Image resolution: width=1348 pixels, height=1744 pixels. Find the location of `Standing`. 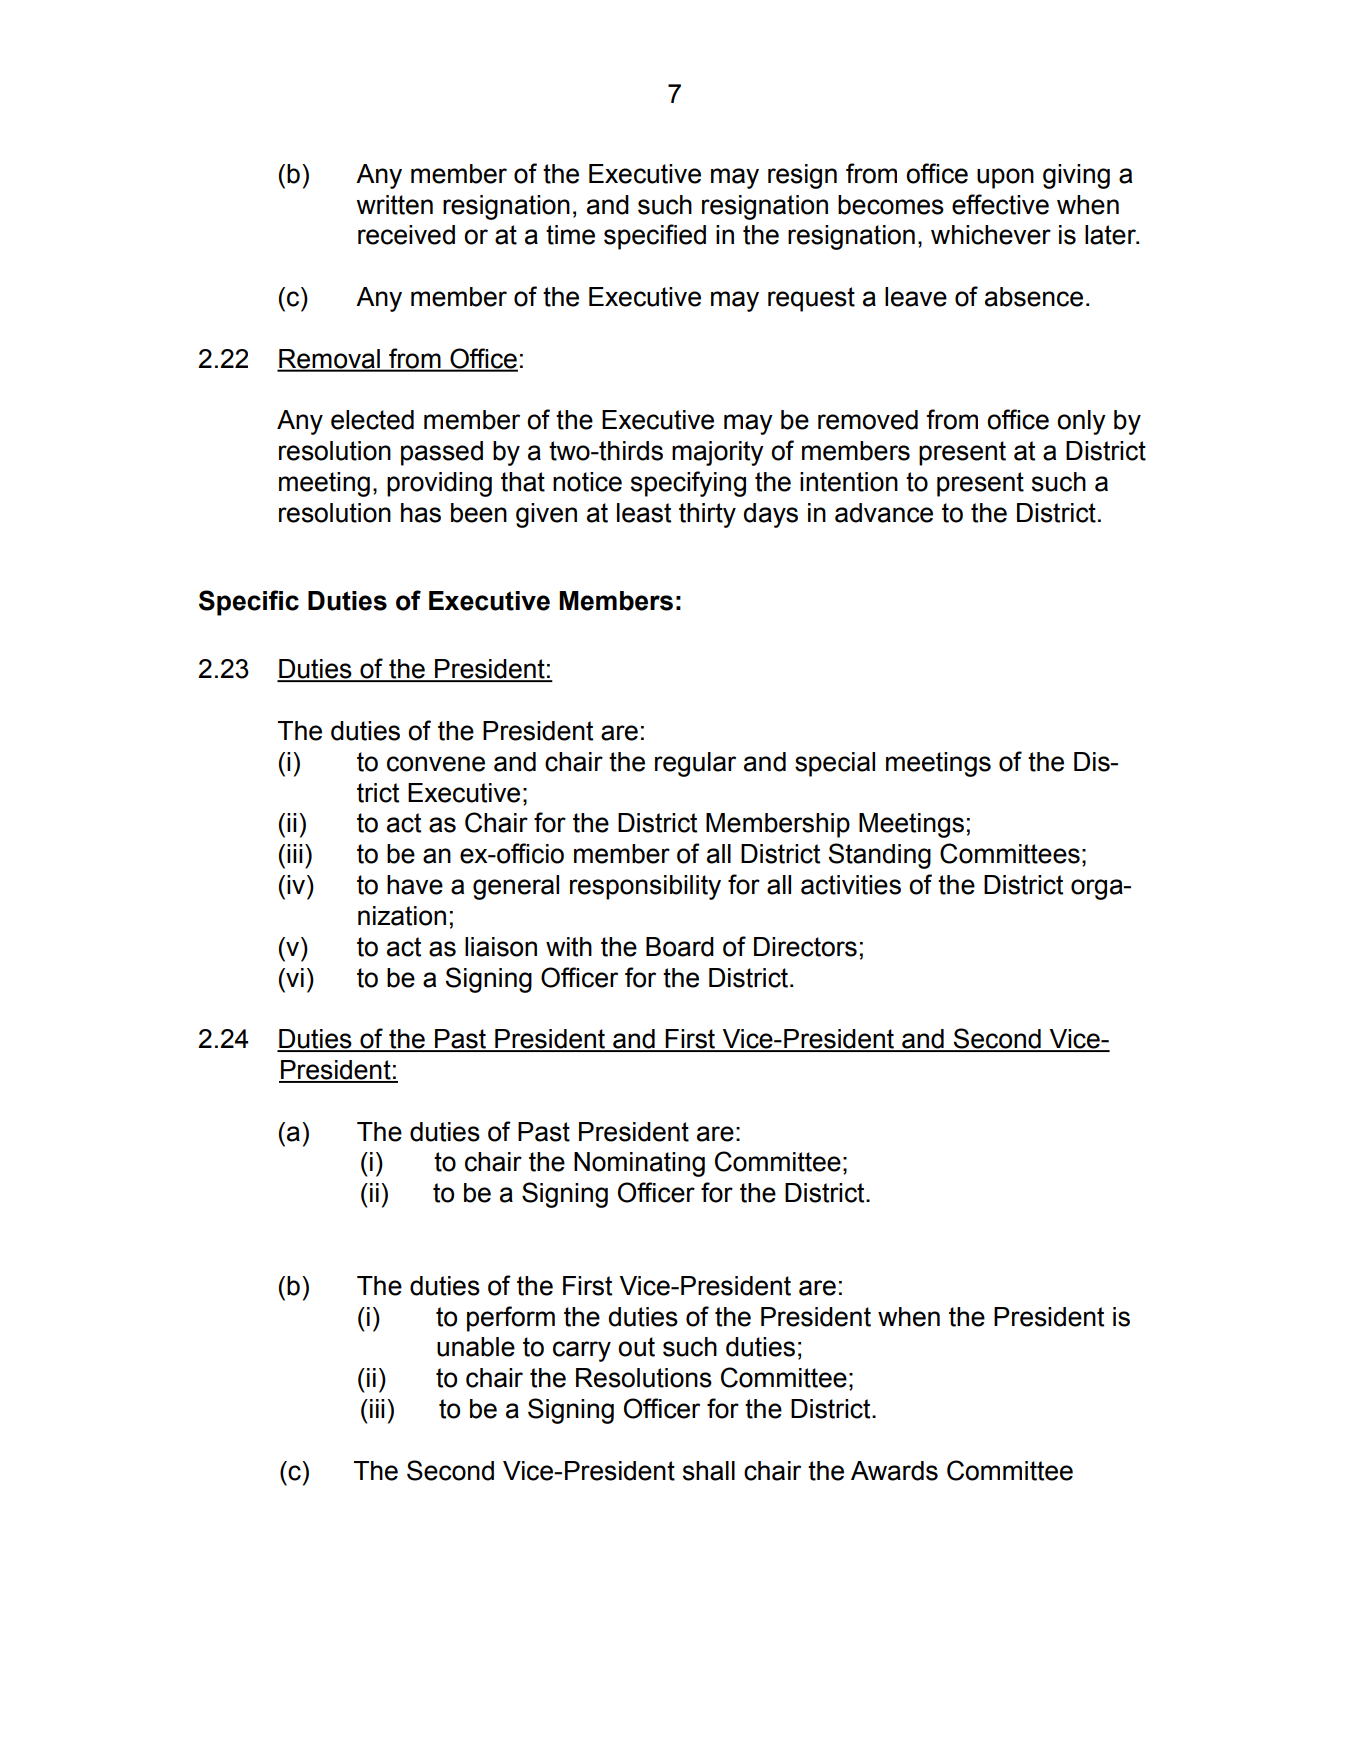

Standing is located at coordinates (879, 856).
